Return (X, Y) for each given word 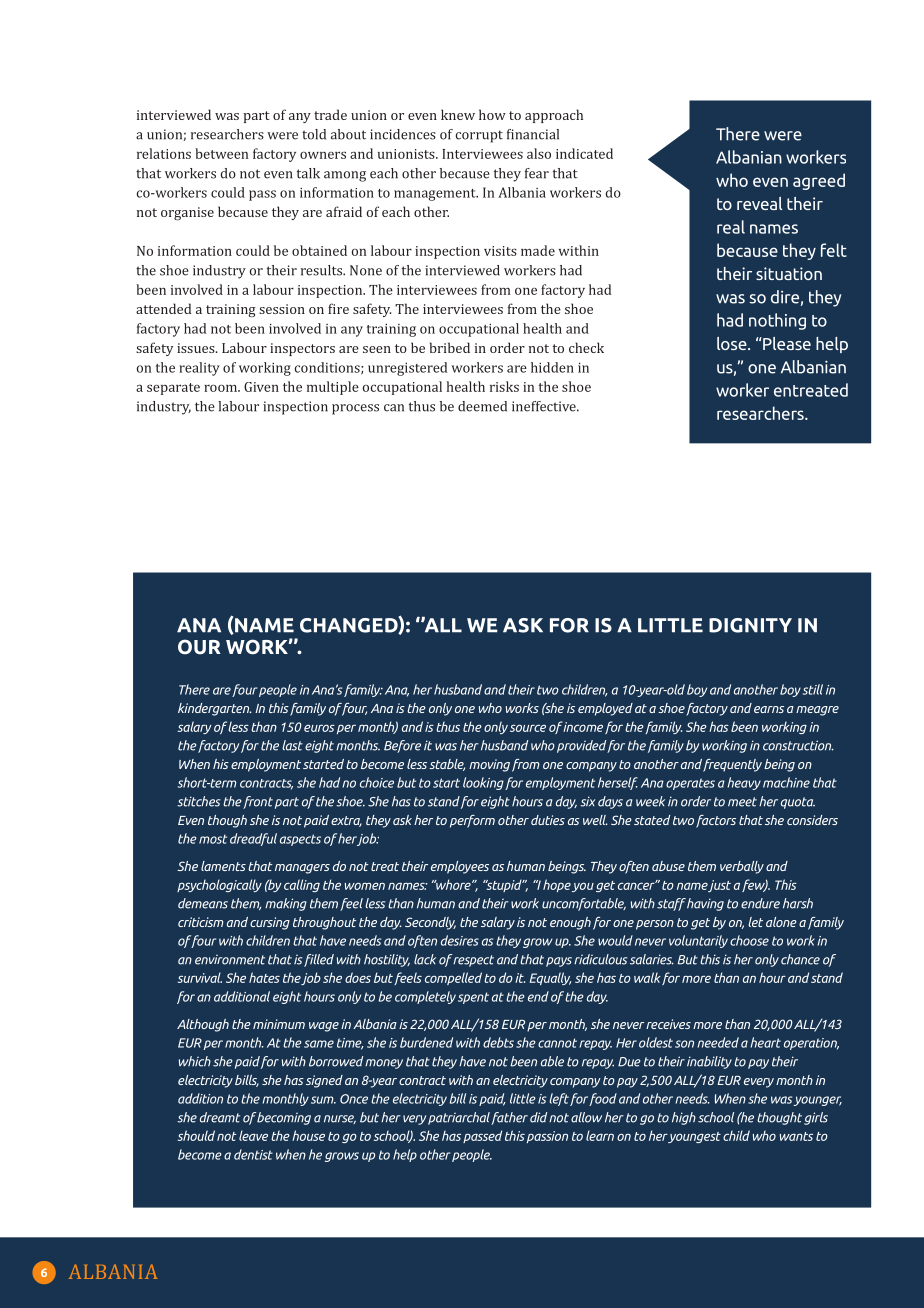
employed (605, 709)
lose (733, 343)
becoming (283, 1118)
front (258, 802)
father (509, 1118)
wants (796, 1136)
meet (742, 802)
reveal (759, 203)
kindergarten (214, 709)
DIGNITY (750, 625)
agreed (819, 181)
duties (548, 820)
